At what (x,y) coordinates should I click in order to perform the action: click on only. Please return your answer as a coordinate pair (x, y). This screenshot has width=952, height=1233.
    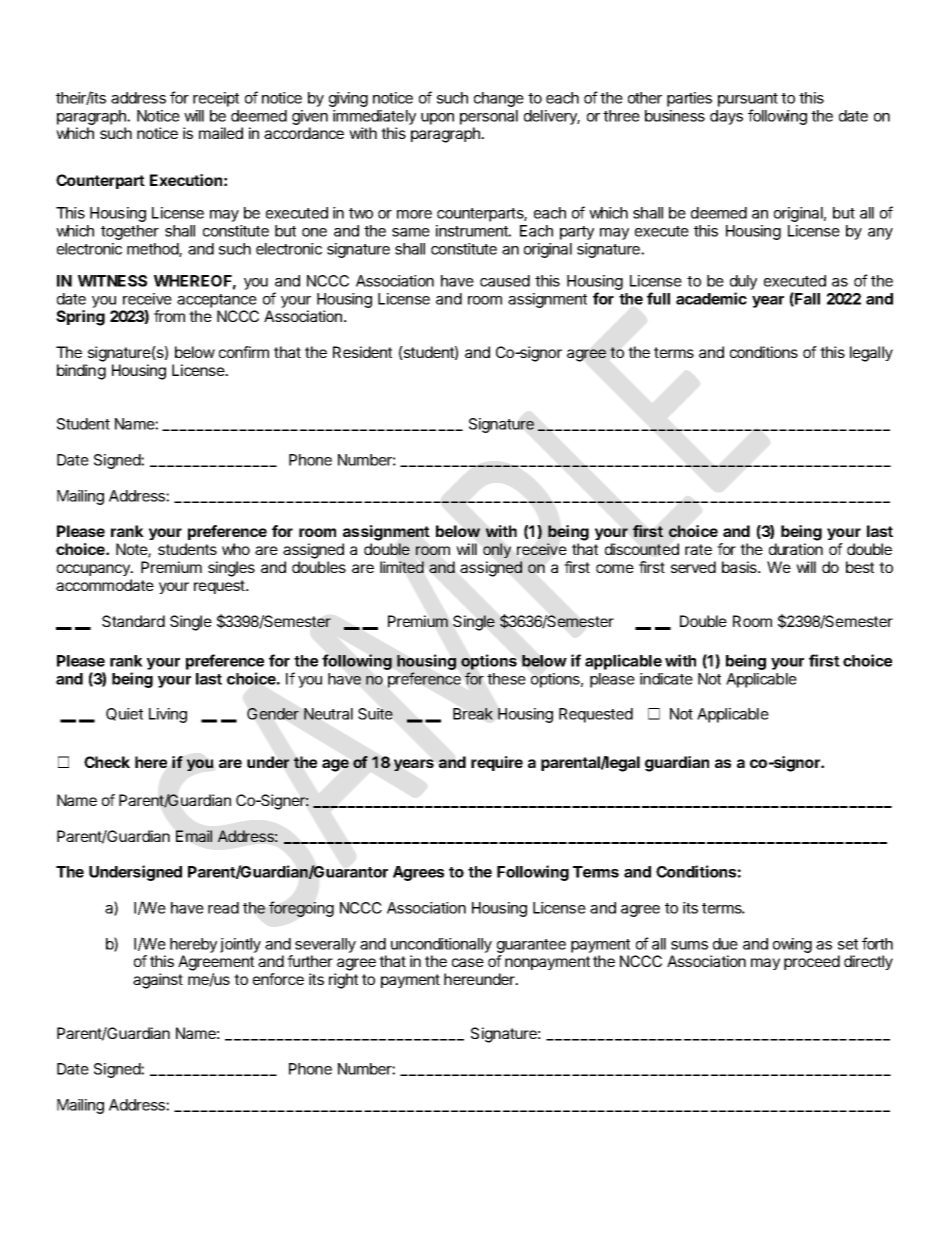
    Looking at the image, I should click on (497, 550).
